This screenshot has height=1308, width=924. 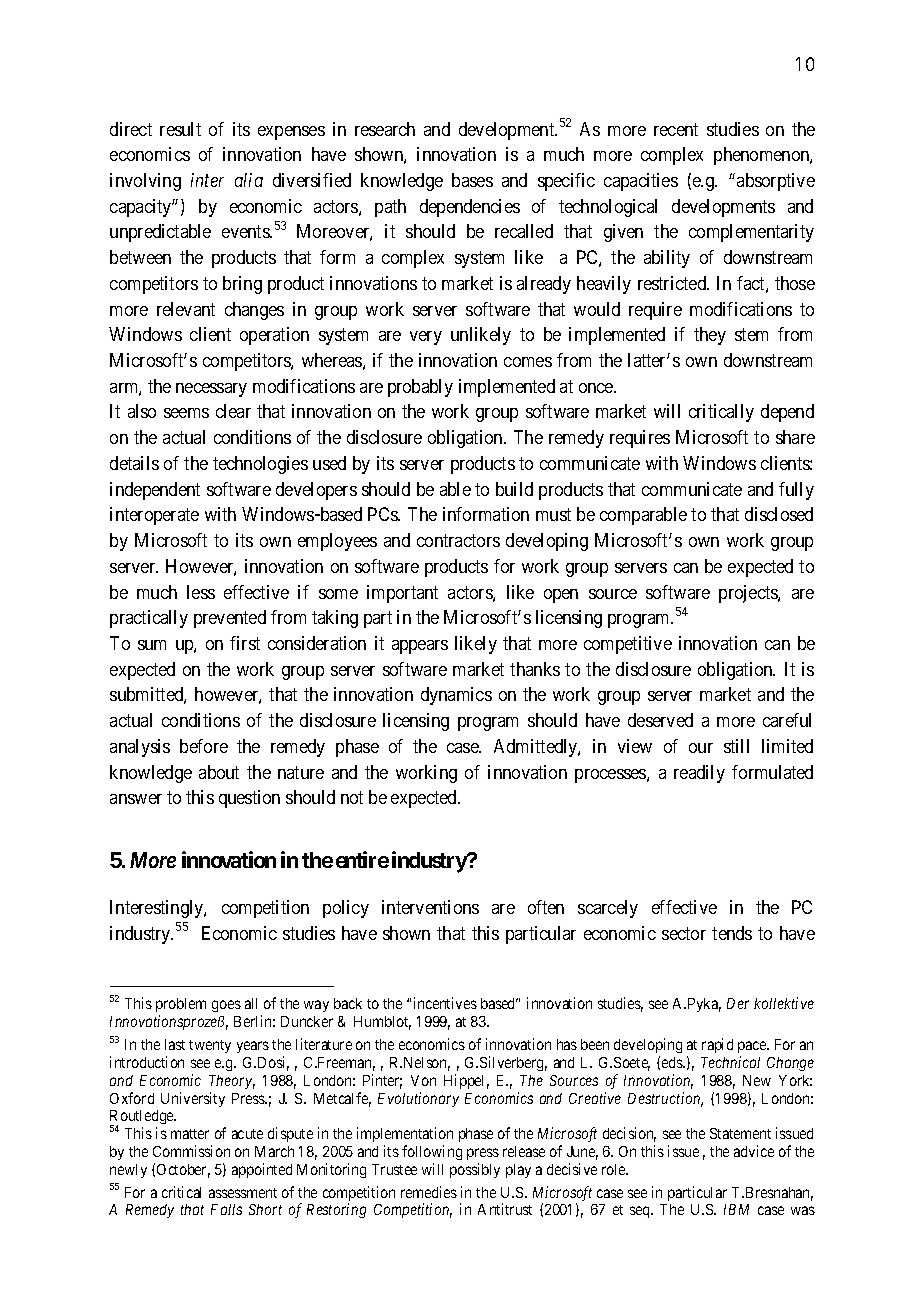 What do you see at coordinates (245, 643) in the screenshot?
I see `first` at bounding box center [245, 643].
